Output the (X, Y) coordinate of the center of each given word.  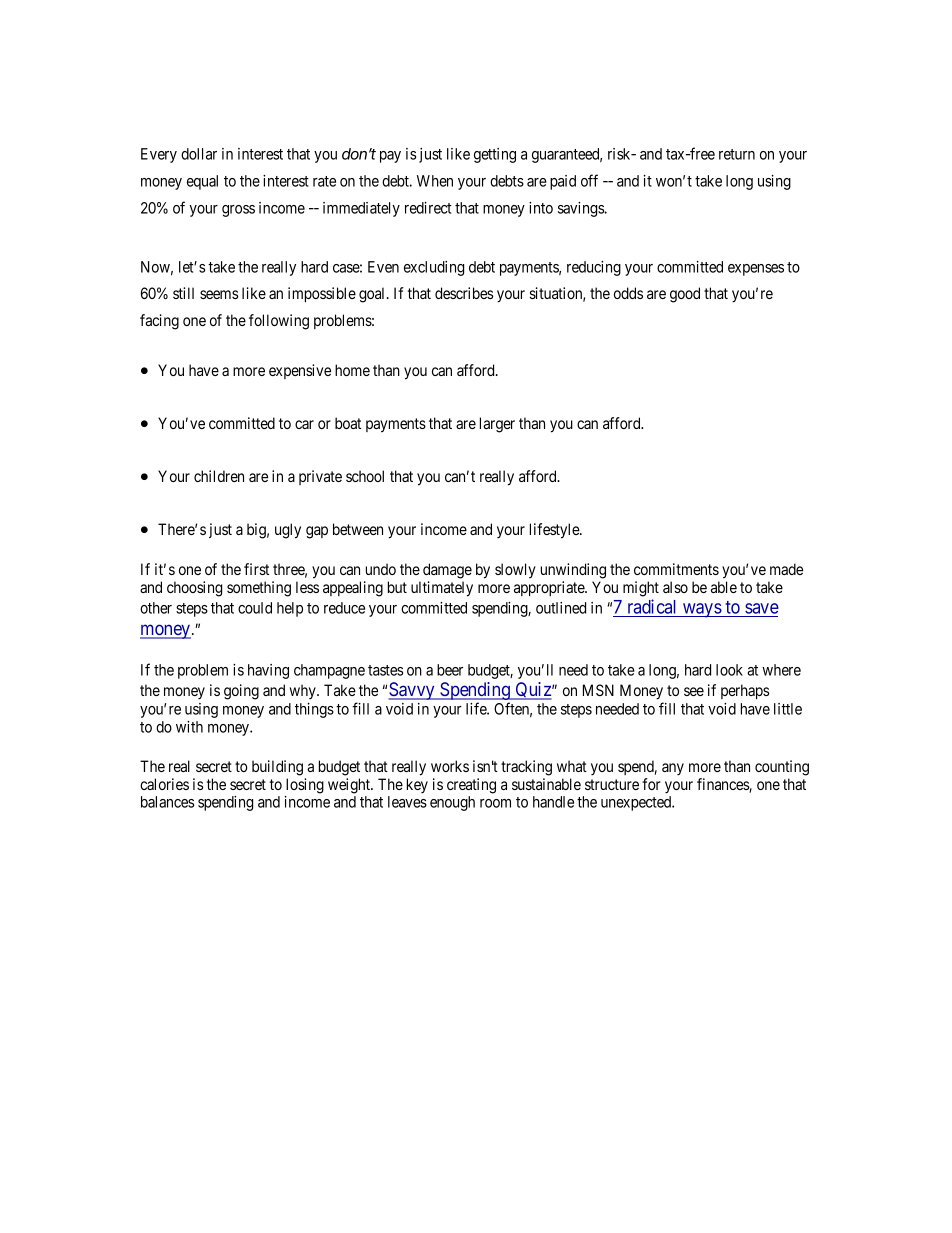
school (365, 476)
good (685, 295)
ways (702, 610)
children (219, 476)
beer (450, 670)
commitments (676, 569)
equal (202, 182)
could (255, 608)
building (277, 768)
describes (464, 293)
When (435, 181)
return (737, 154)
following (279, 322)
